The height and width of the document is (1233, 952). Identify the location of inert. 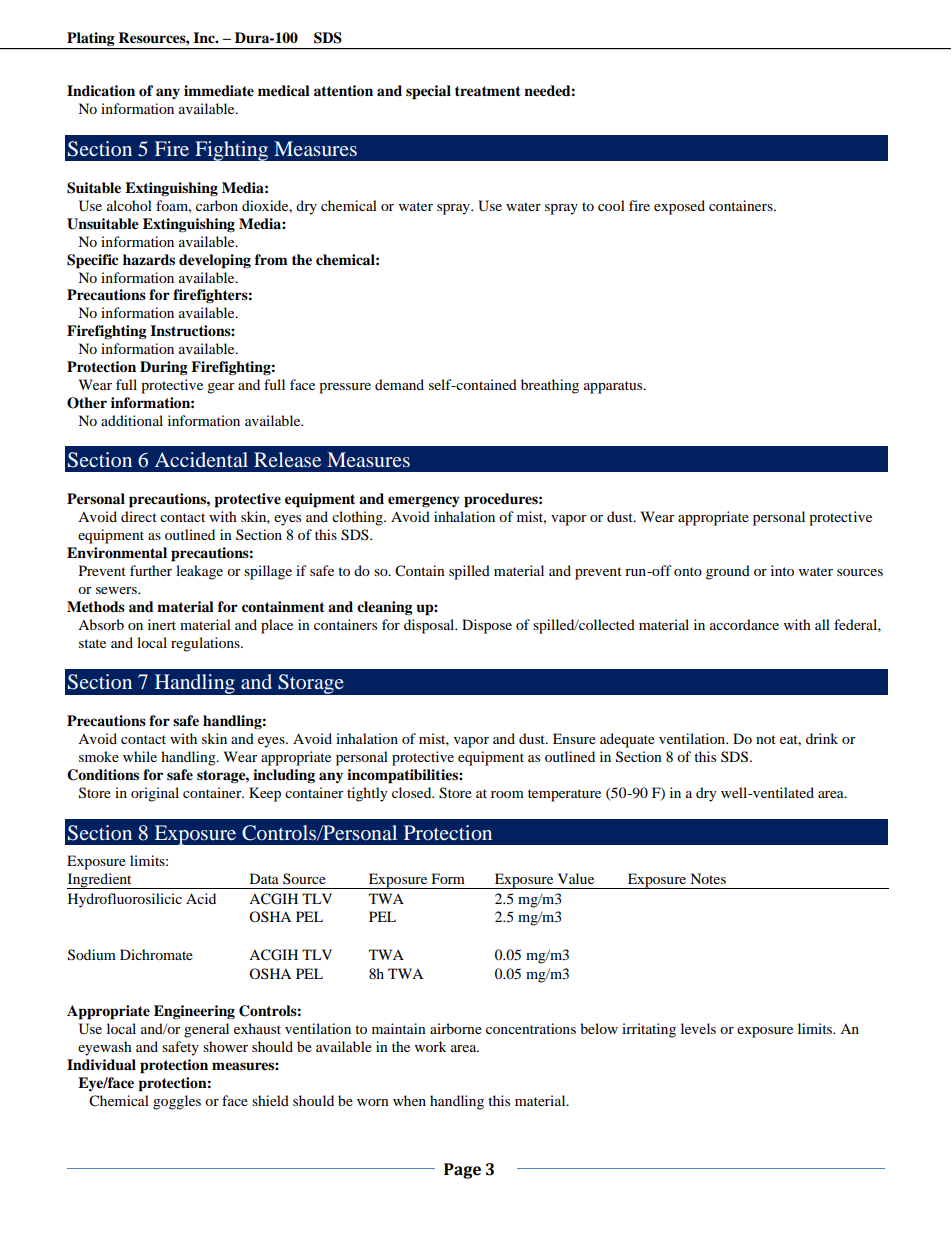
(162, 624).
